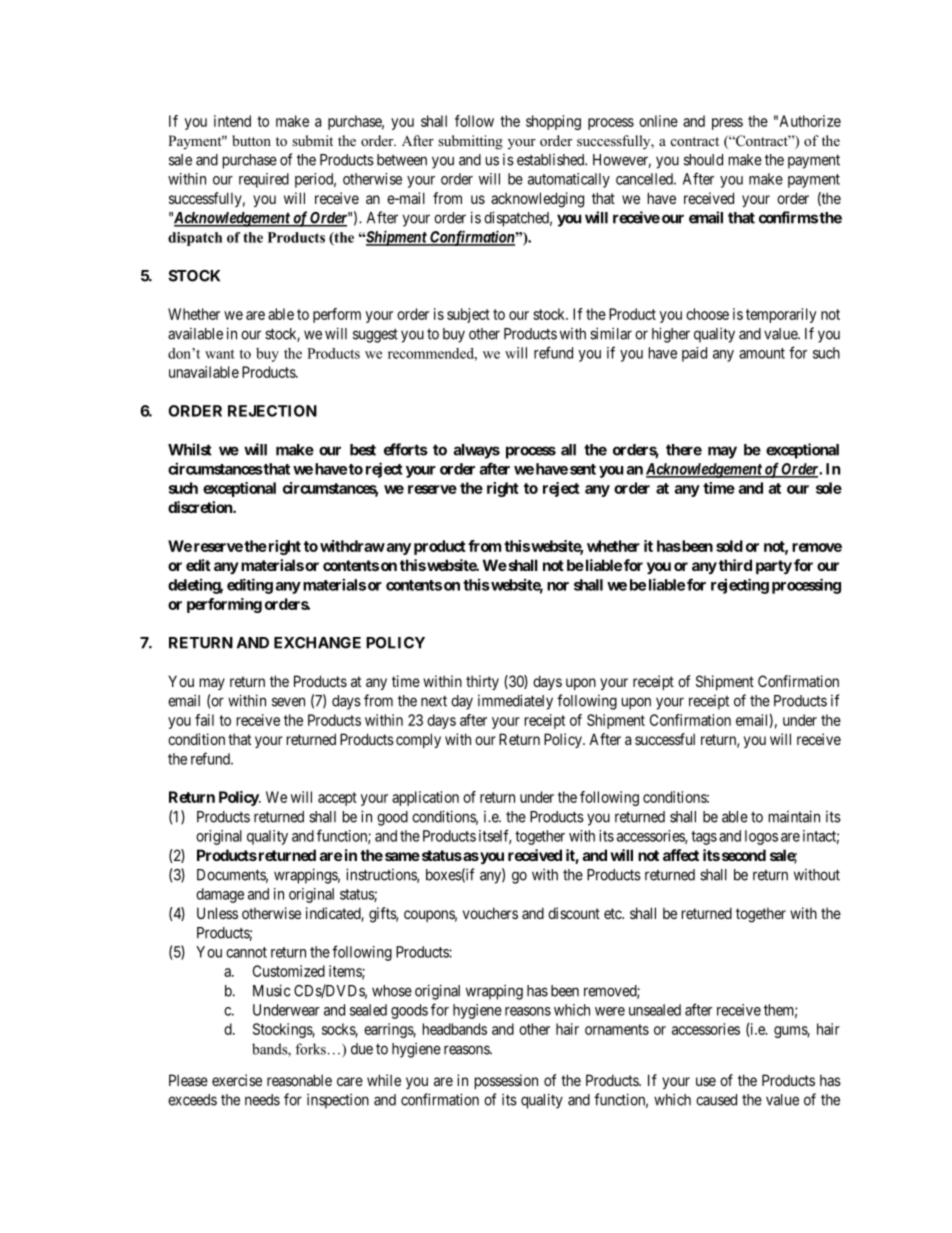 The width and height of the page is (952, 1233). I want to click on possession, so click(506, 1081).
